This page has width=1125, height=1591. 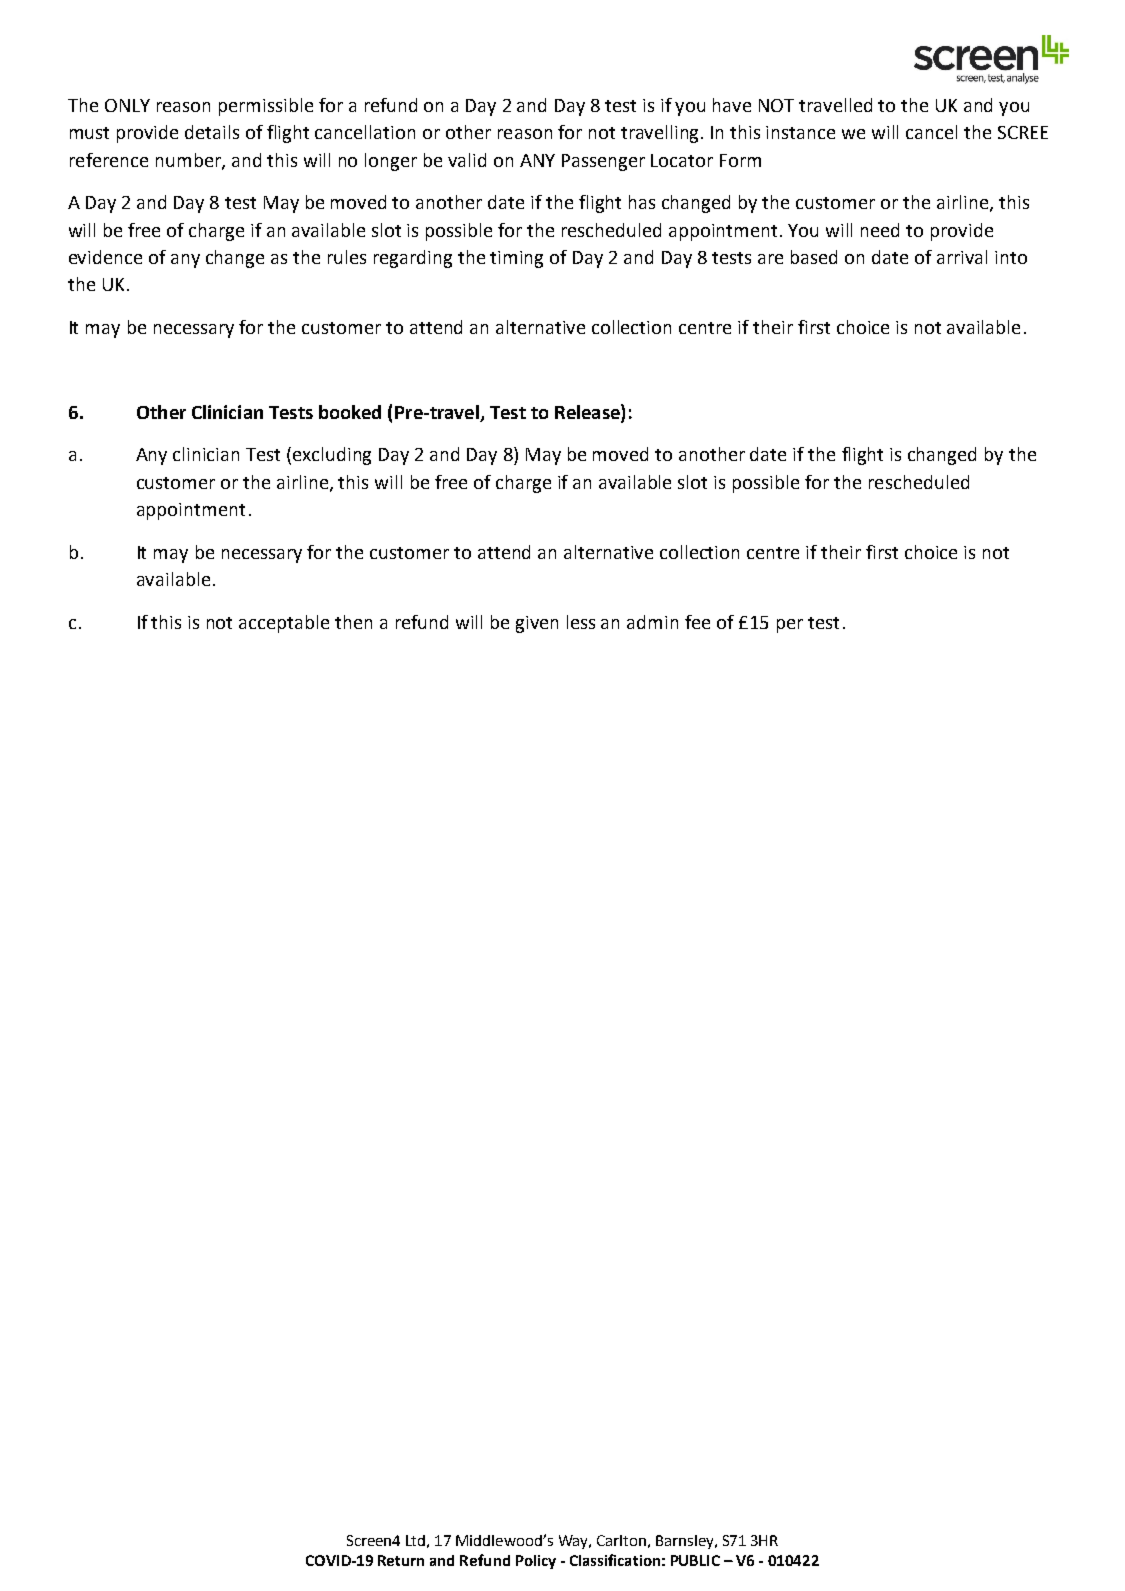 What do you see at coordinates (697, 622) in the page?
I see `fee` at bounding box center [697, 622].
